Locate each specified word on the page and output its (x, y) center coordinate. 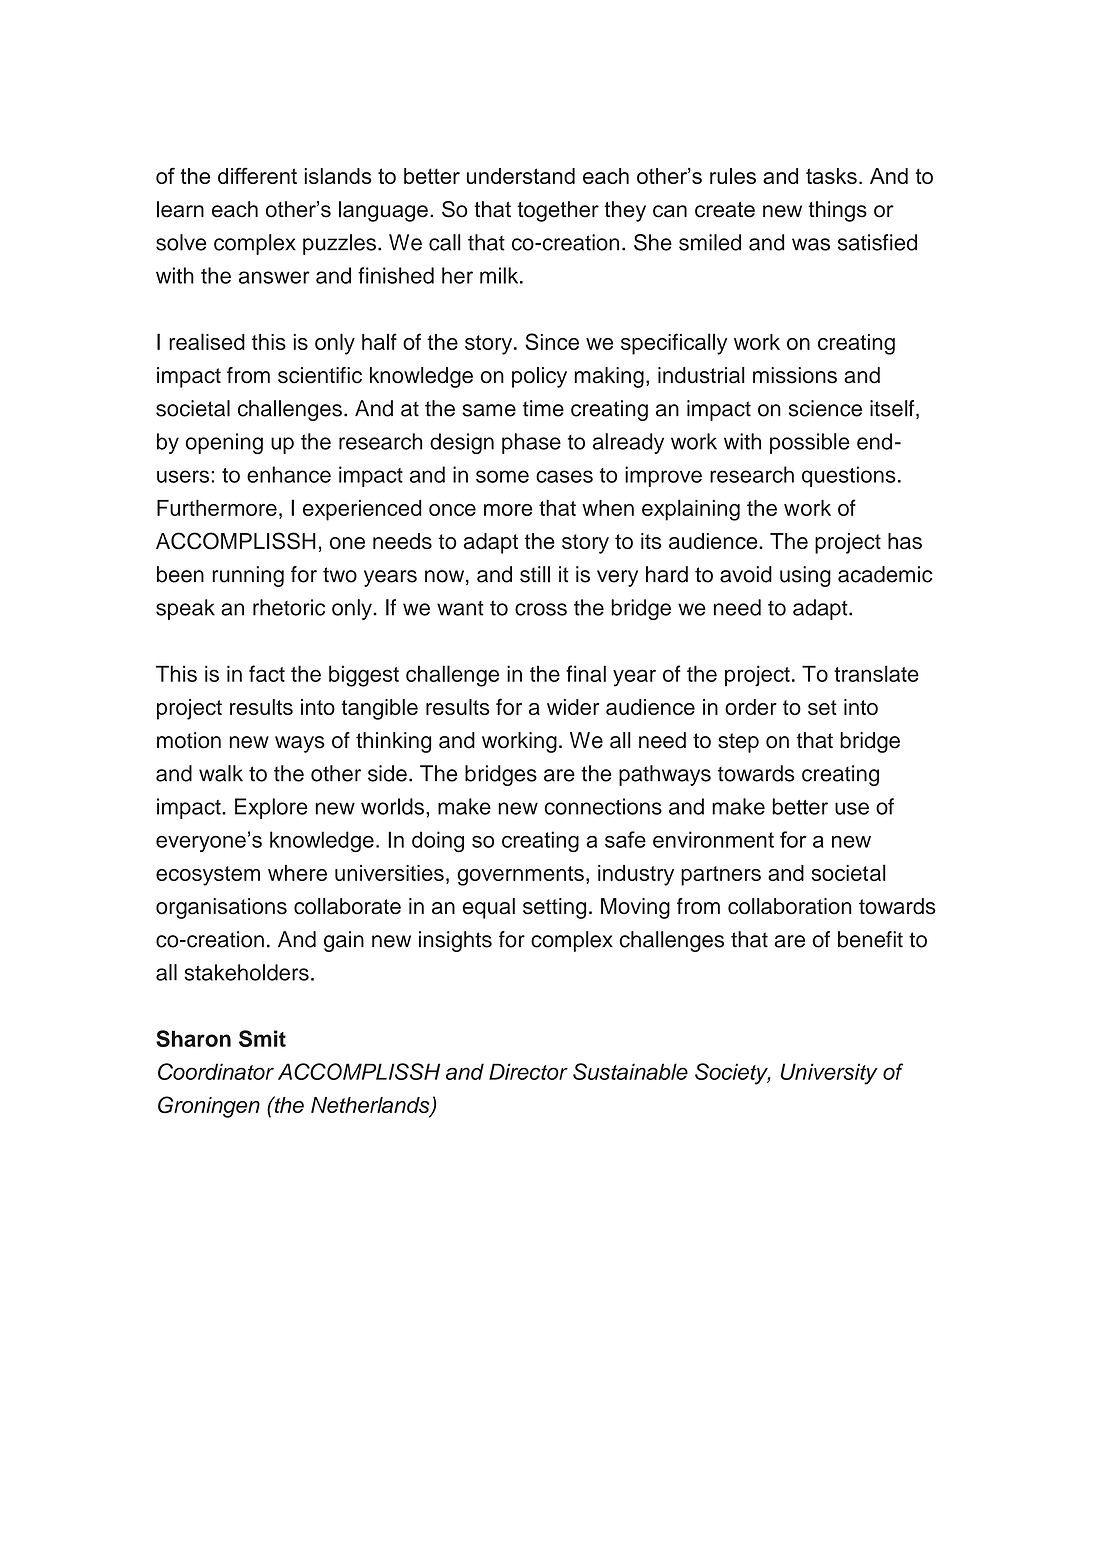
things (837, 211)
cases (564, 476)
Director (528, 1071)
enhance (289, 474)
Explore (271, 808)
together (558, 211)
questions (849, 476)
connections (603, 806)
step (738, 743)
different (257, 175)
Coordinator (216, 1071)
